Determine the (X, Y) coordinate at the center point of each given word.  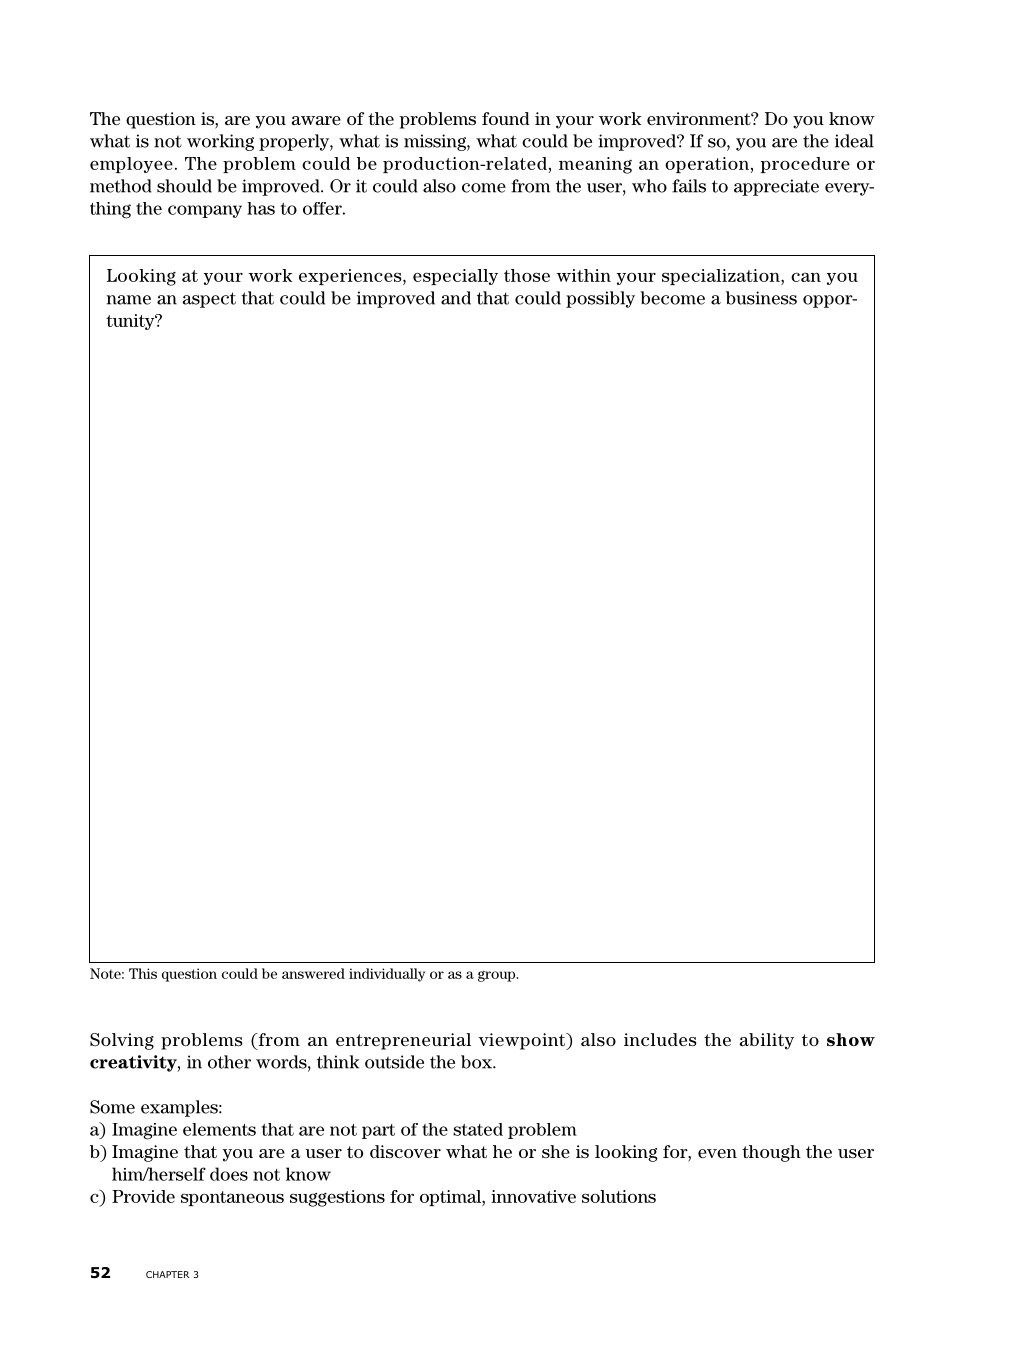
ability (767, 1041)
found (506, 118)
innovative (533, 1196)
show (851, 1039)
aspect (209, 300)
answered (313, 973)
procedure (805, 165)
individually (387, 975)
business (761, 298)
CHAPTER (167, 1274)
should (184, 186)
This (143, 973)
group (498, 976)
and (456, 298)
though (771, 1153)
